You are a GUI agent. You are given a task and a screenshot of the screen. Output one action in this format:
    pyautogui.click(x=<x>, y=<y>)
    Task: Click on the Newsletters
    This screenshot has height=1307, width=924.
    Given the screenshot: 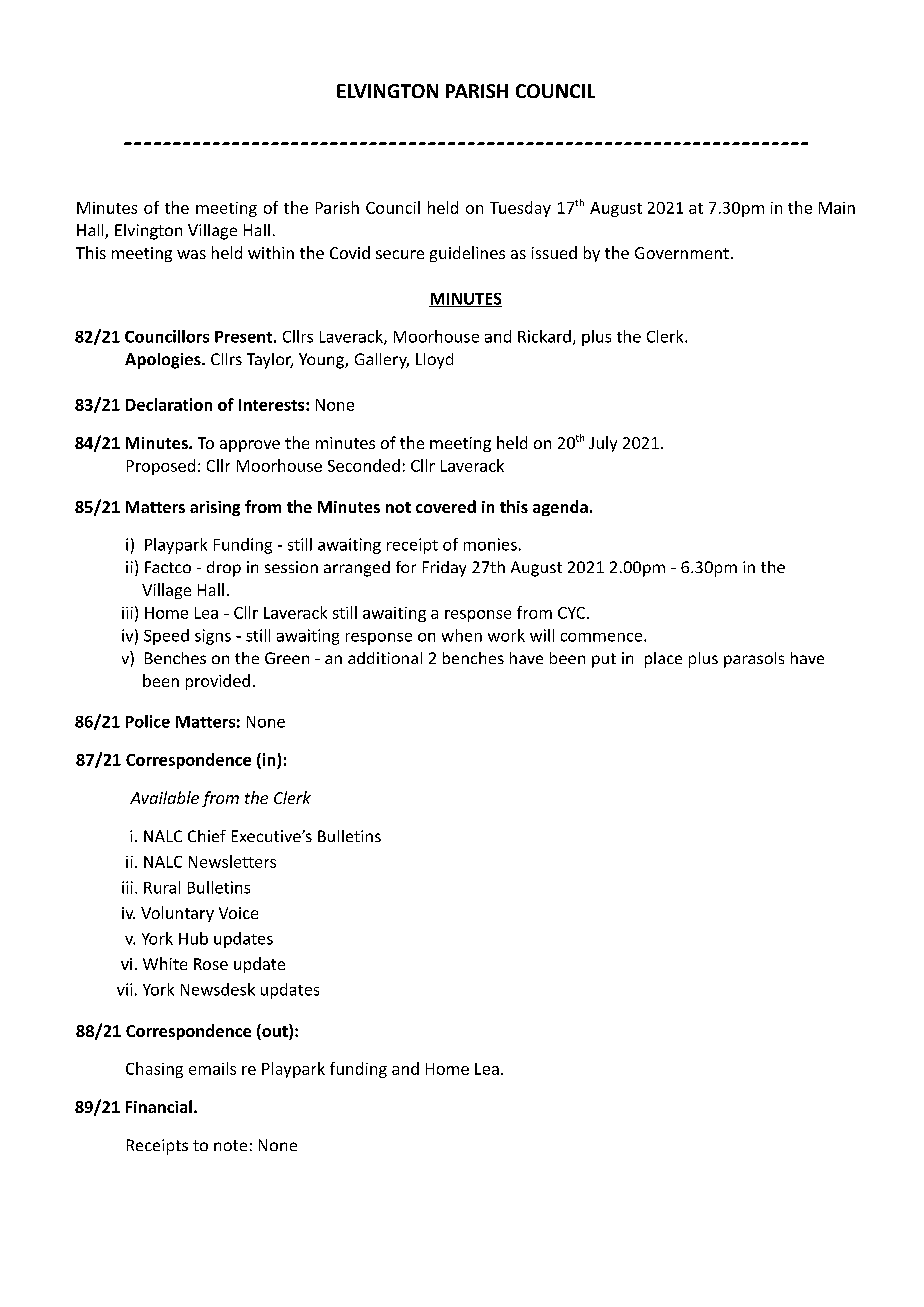 What is the action you would take?
    pyautogui.click(x=232, y=861)
